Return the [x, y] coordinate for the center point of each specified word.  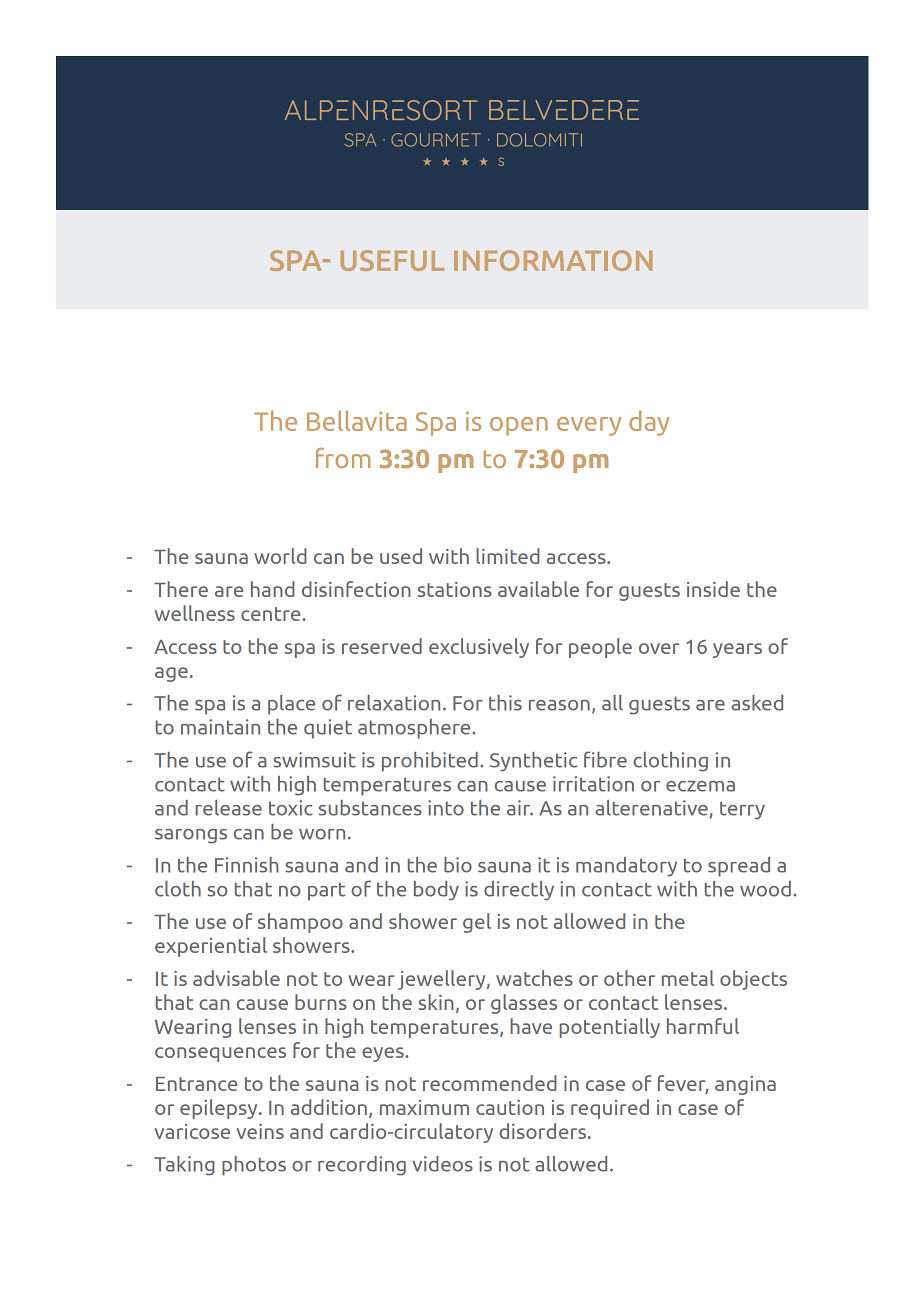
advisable [236, 978]
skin [436, 1002]
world [280, 556]
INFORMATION [553, 260]
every [589, 426]
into [446, 808]
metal [688, 978]
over [659, 648]
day [649, 423]
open [519, 426]
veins [260, 1131]
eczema [700, 786]
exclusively [479, 648]
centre [270, 614]
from [343, 458]
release [228, 808]
